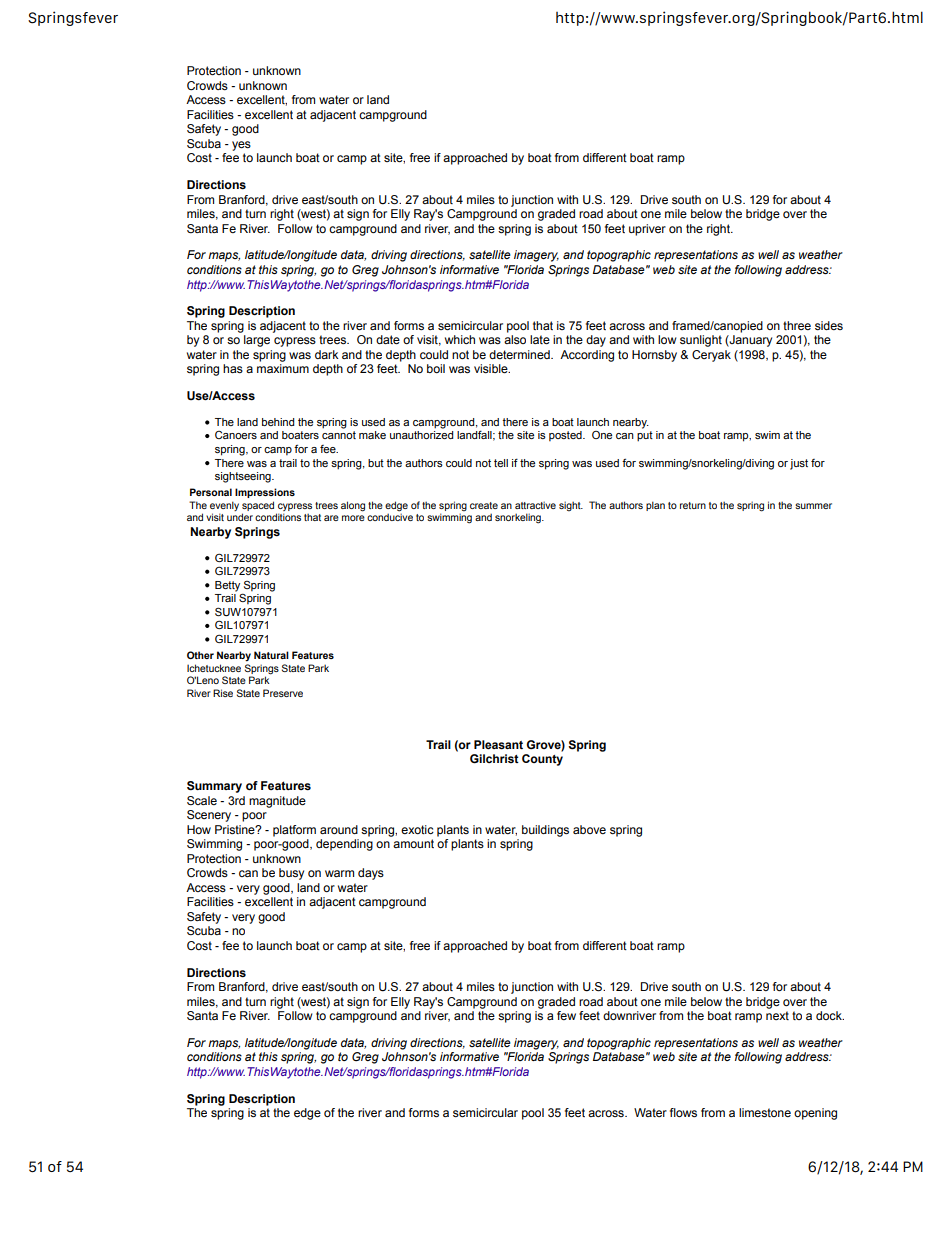 Image resolution: width=952 pixels, height=1233 pixels. Describe the element at coordinates (241, 146) in the image. I see `yes` at that location.
